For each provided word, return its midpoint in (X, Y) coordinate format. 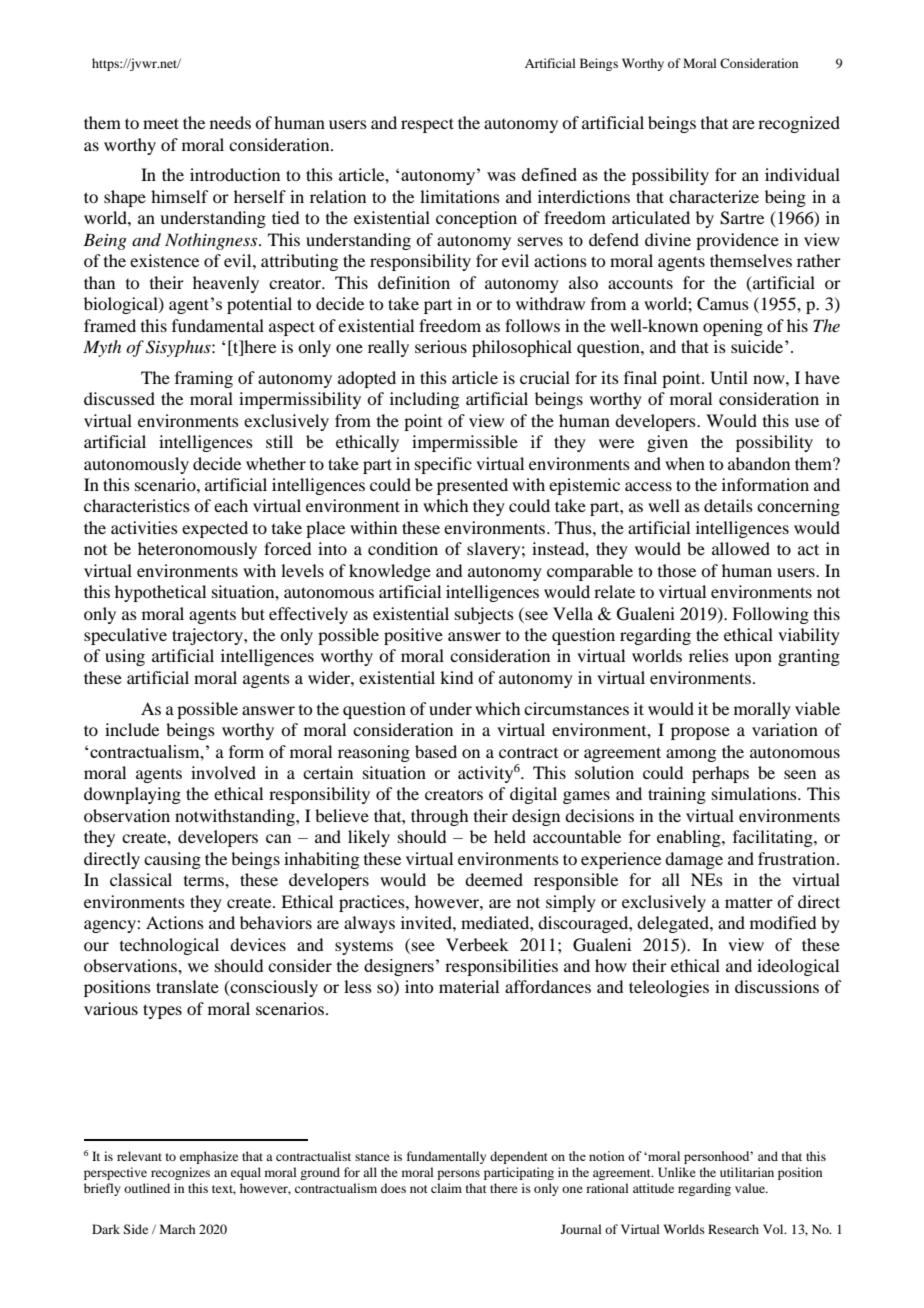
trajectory (208, 636)
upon (753, 659)
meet (161, 123)
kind (456, 677)
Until (729, 378)
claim (446, 1188)
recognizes (180, 1173)
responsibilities (501, 967)
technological (169, 946)
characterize (714, 196)
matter (749, 902)
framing (204, 379)
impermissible (465, 443)
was (501, 176)
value (751, 1188)
